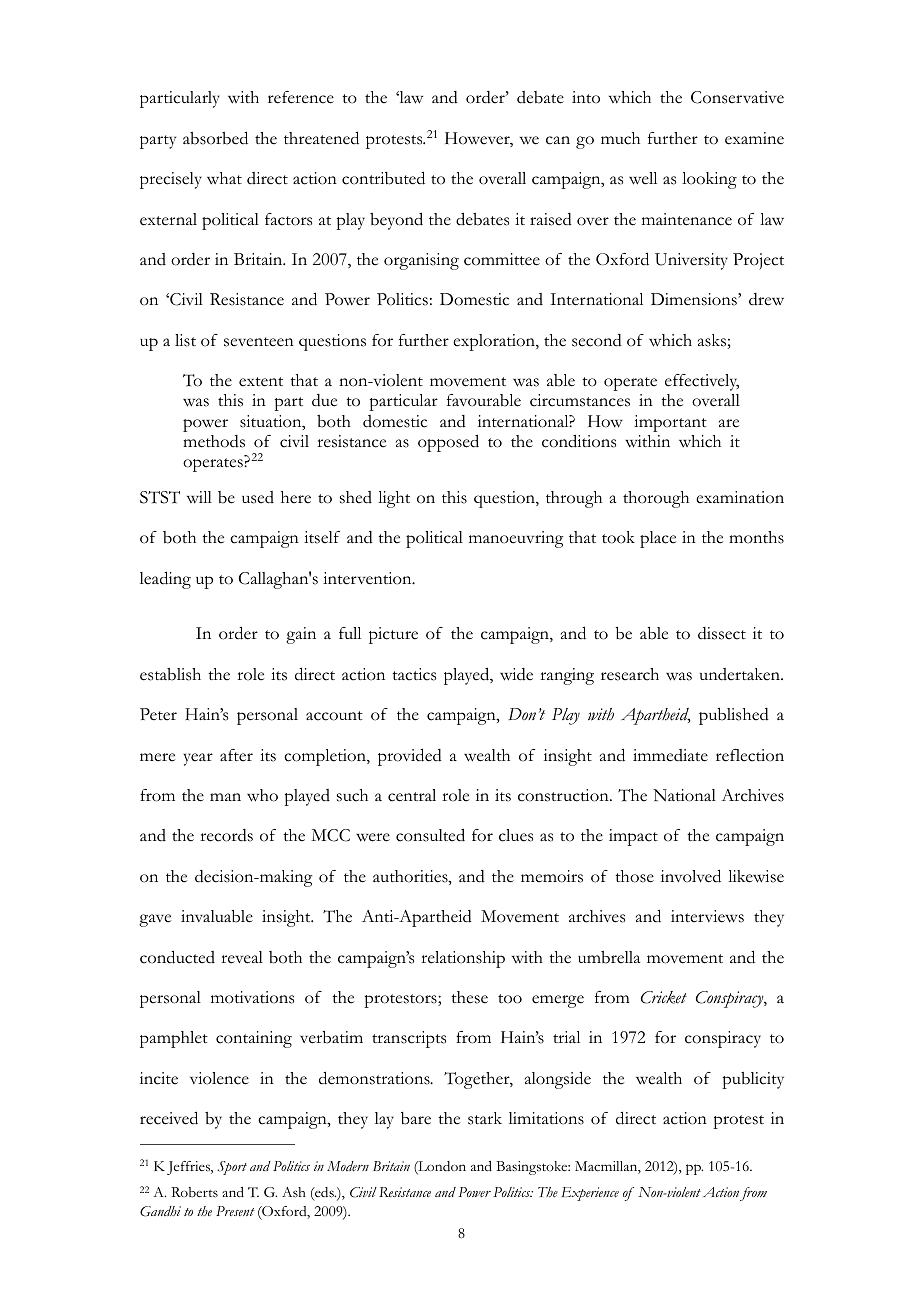 Image resolution: width=924 pixels, height=1308 pixels. Describe the element at coordinates (656, 499) in the screenshot. I see `thorough` at that location.
